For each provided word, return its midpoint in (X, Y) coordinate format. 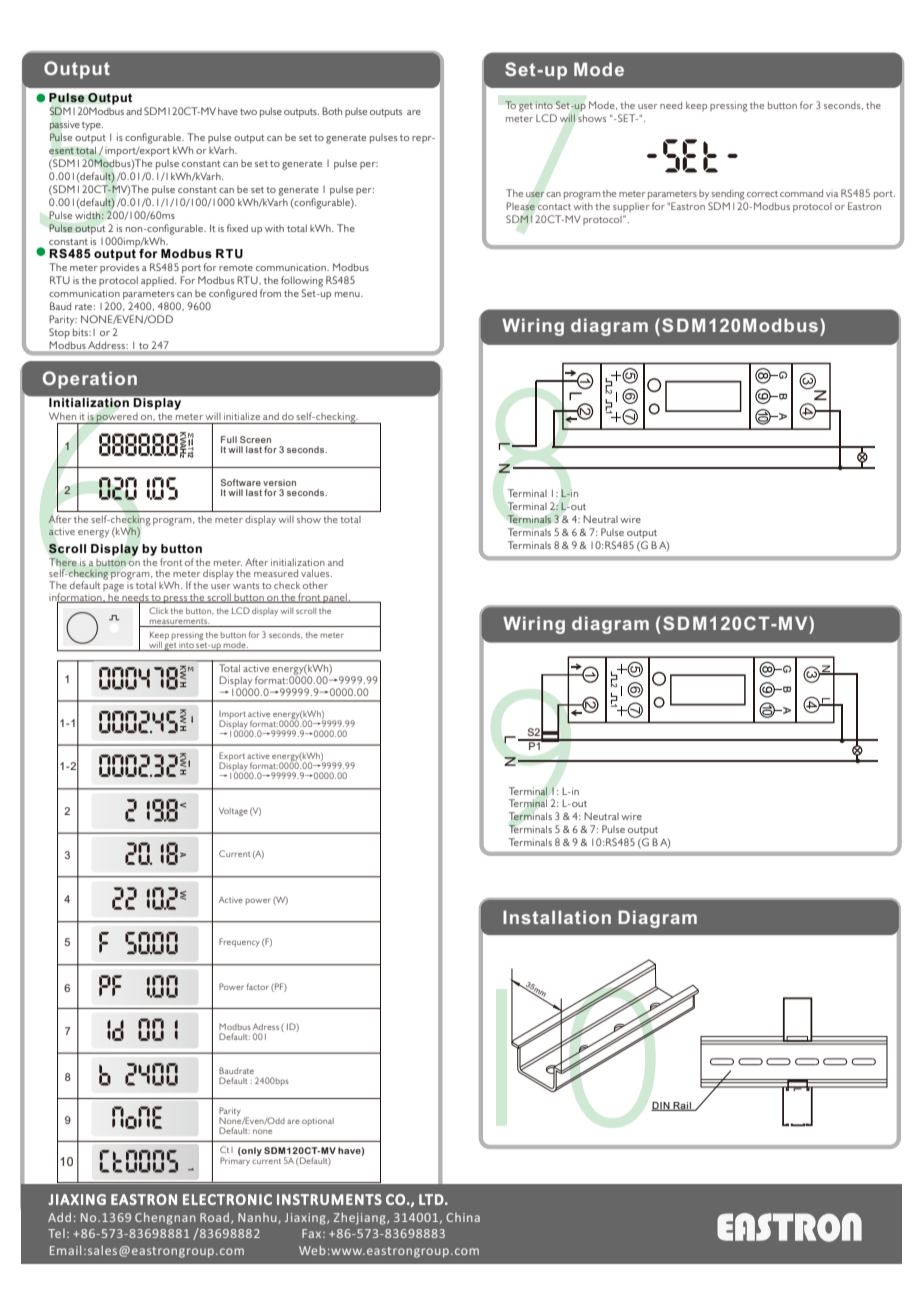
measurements (179, 621)
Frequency (239, 942)
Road (216, 1218)
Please (520, 206)
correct (762, 194)
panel (335, 598)
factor (258, 986)
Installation (557, 917)
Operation (90, 380)
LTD (431, 1199)
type (92, 126)
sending (727, 195)
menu (348, 294)
